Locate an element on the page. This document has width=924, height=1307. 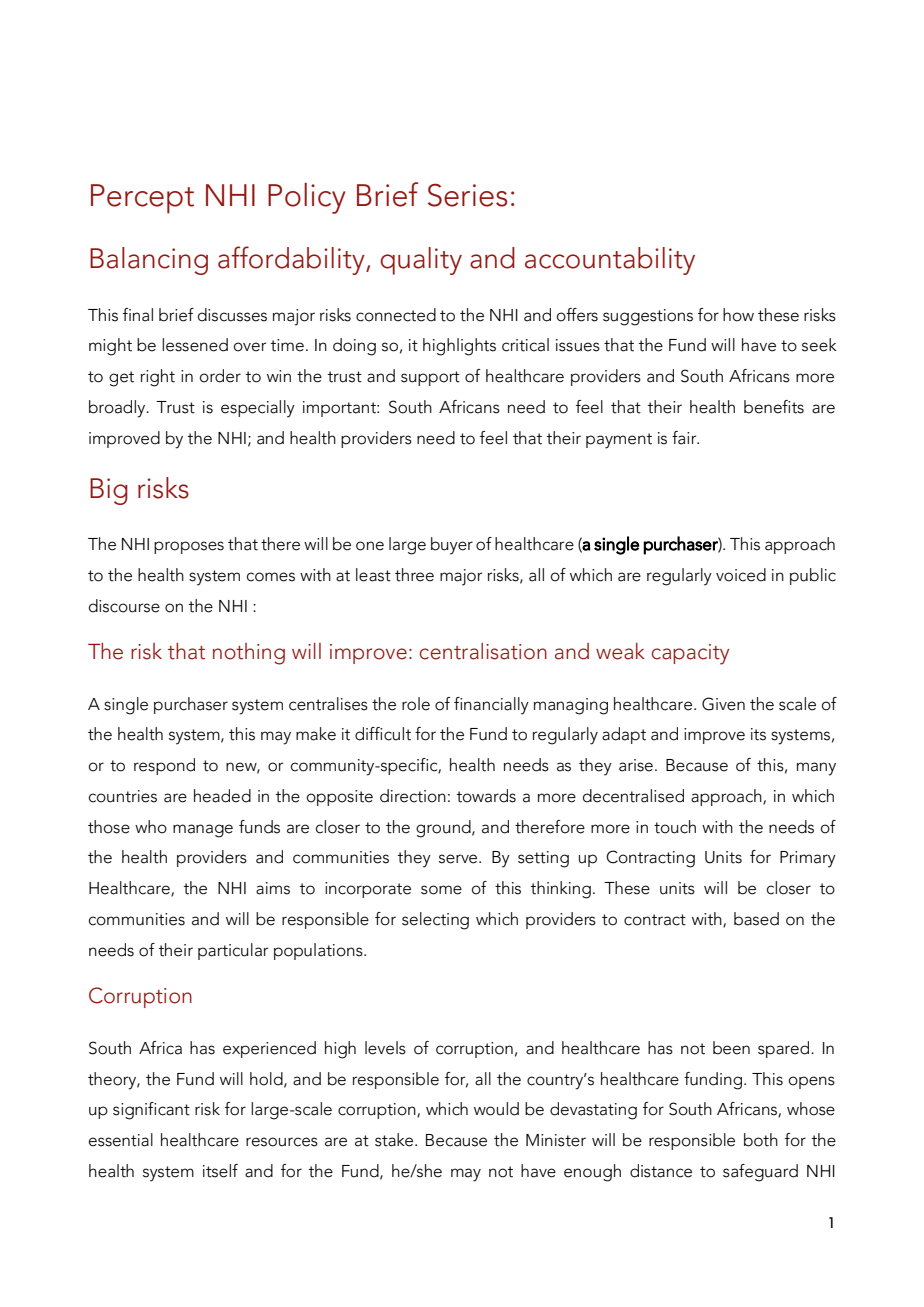
Percept is located at coordinates (142, 199).
